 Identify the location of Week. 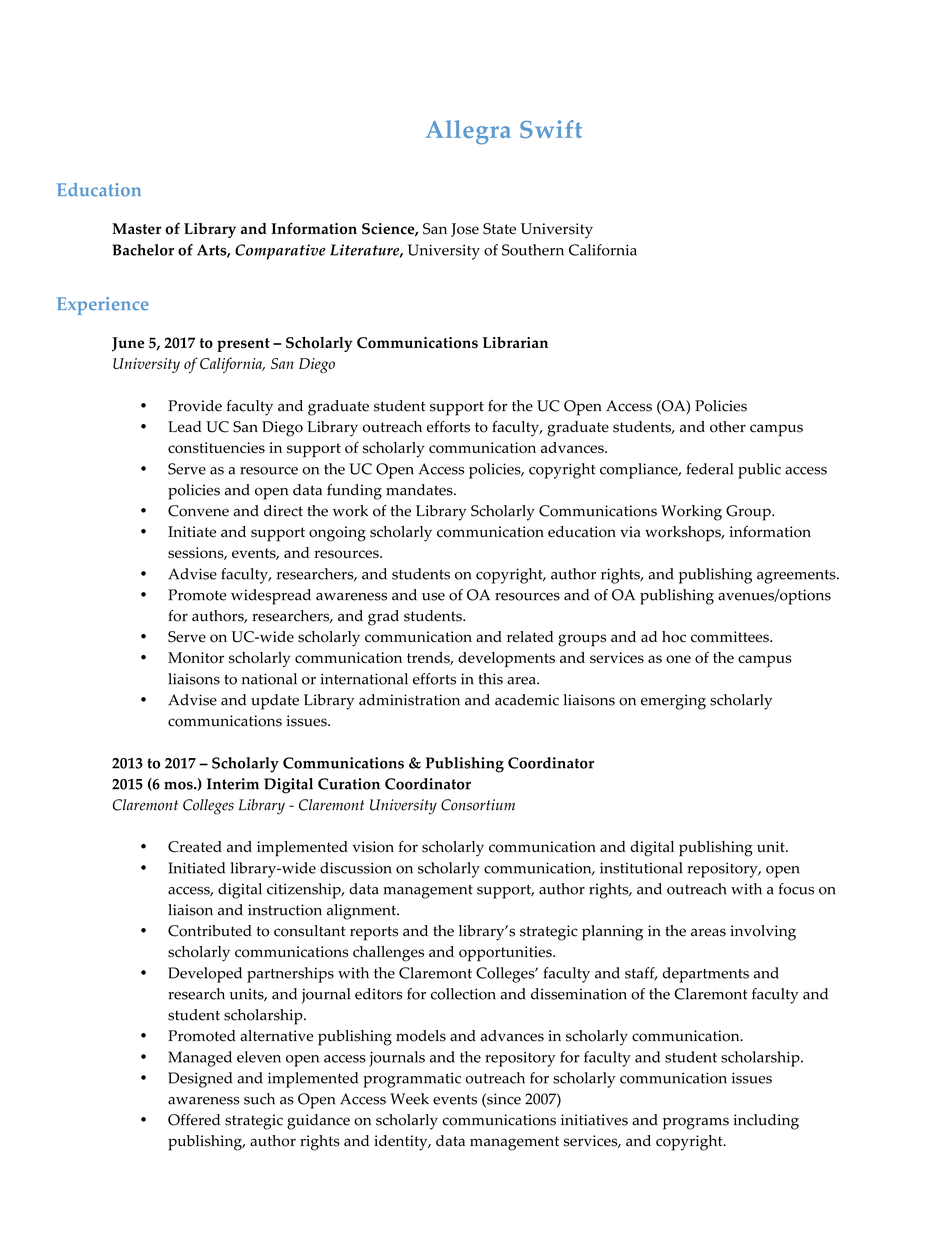
(409, 1099).
